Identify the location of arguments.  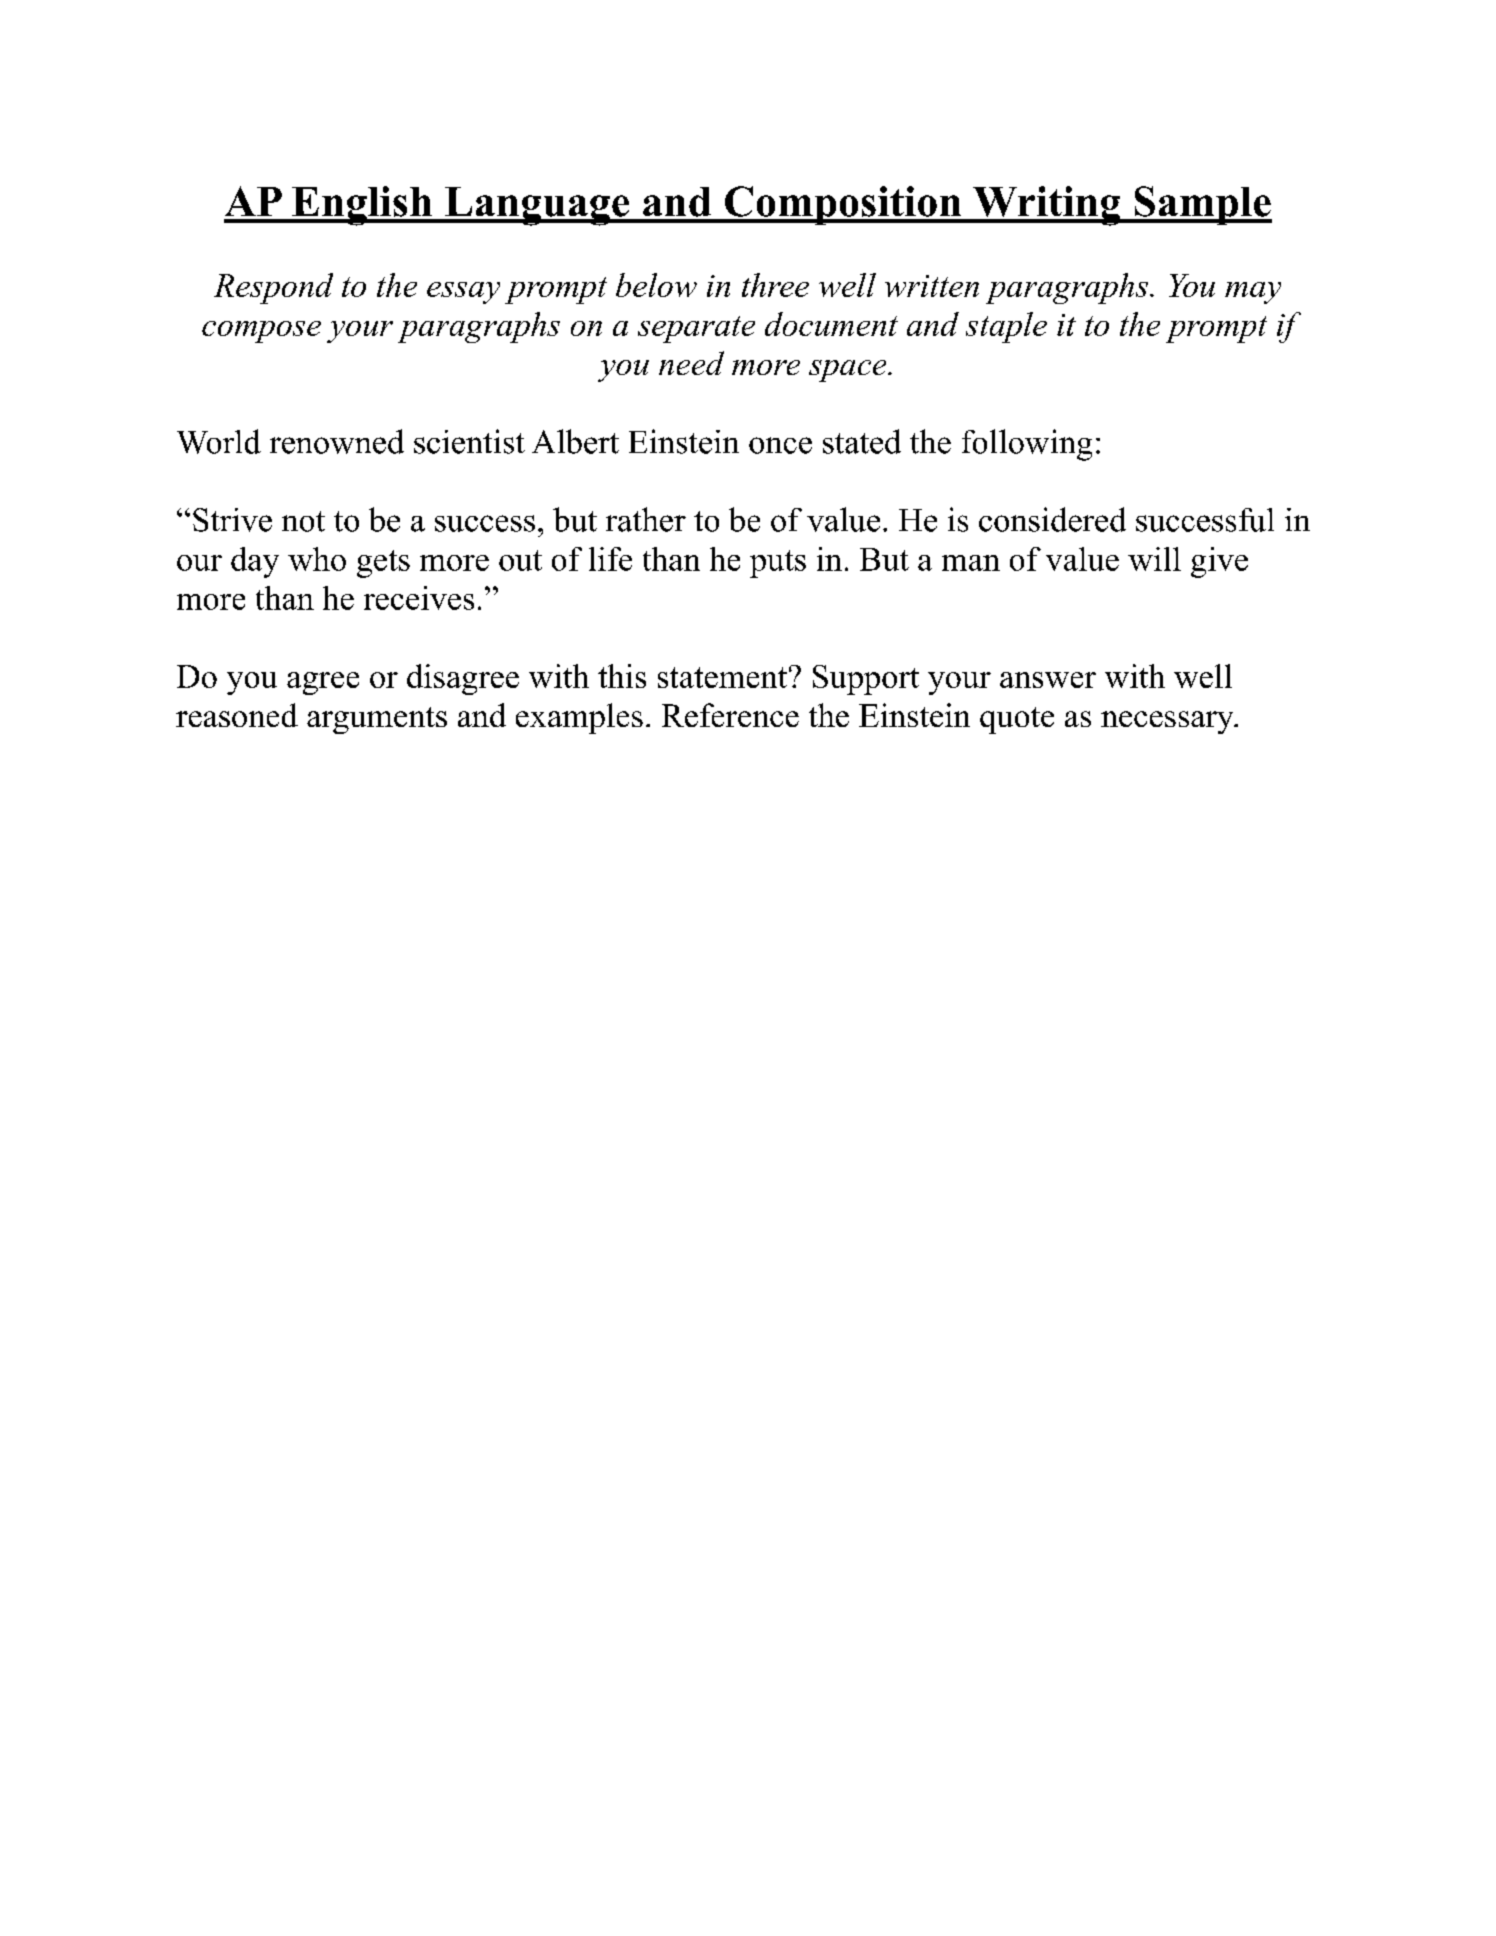
(377, 720).
